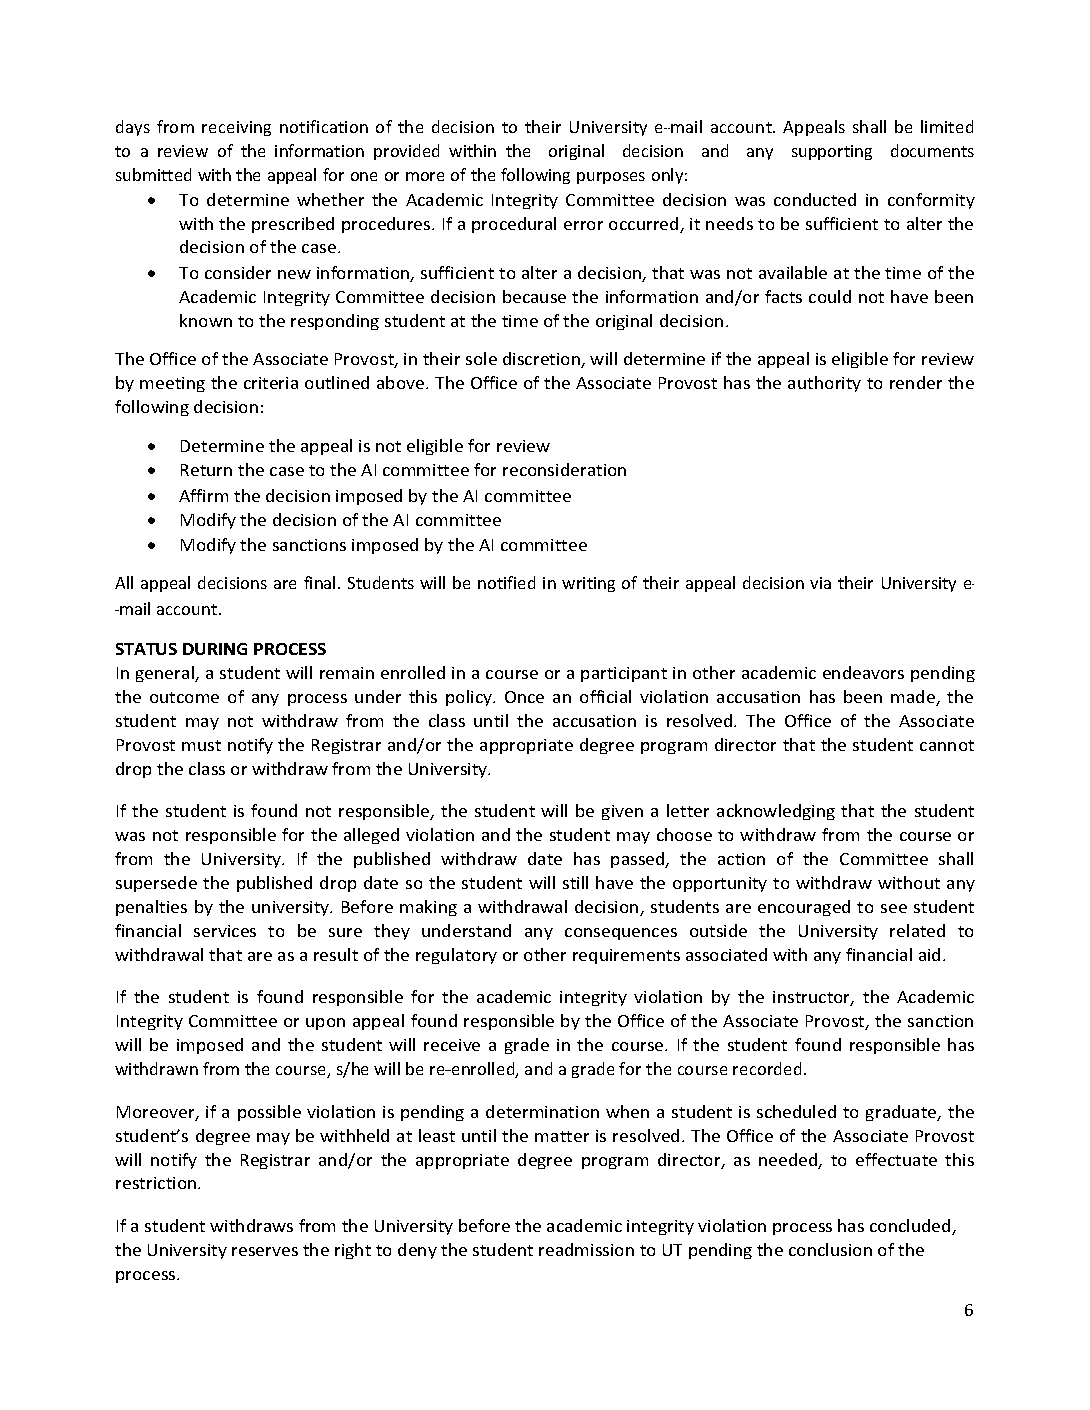 This page has height=1410, width=1090. I want to click on given, so click(622, 812).
